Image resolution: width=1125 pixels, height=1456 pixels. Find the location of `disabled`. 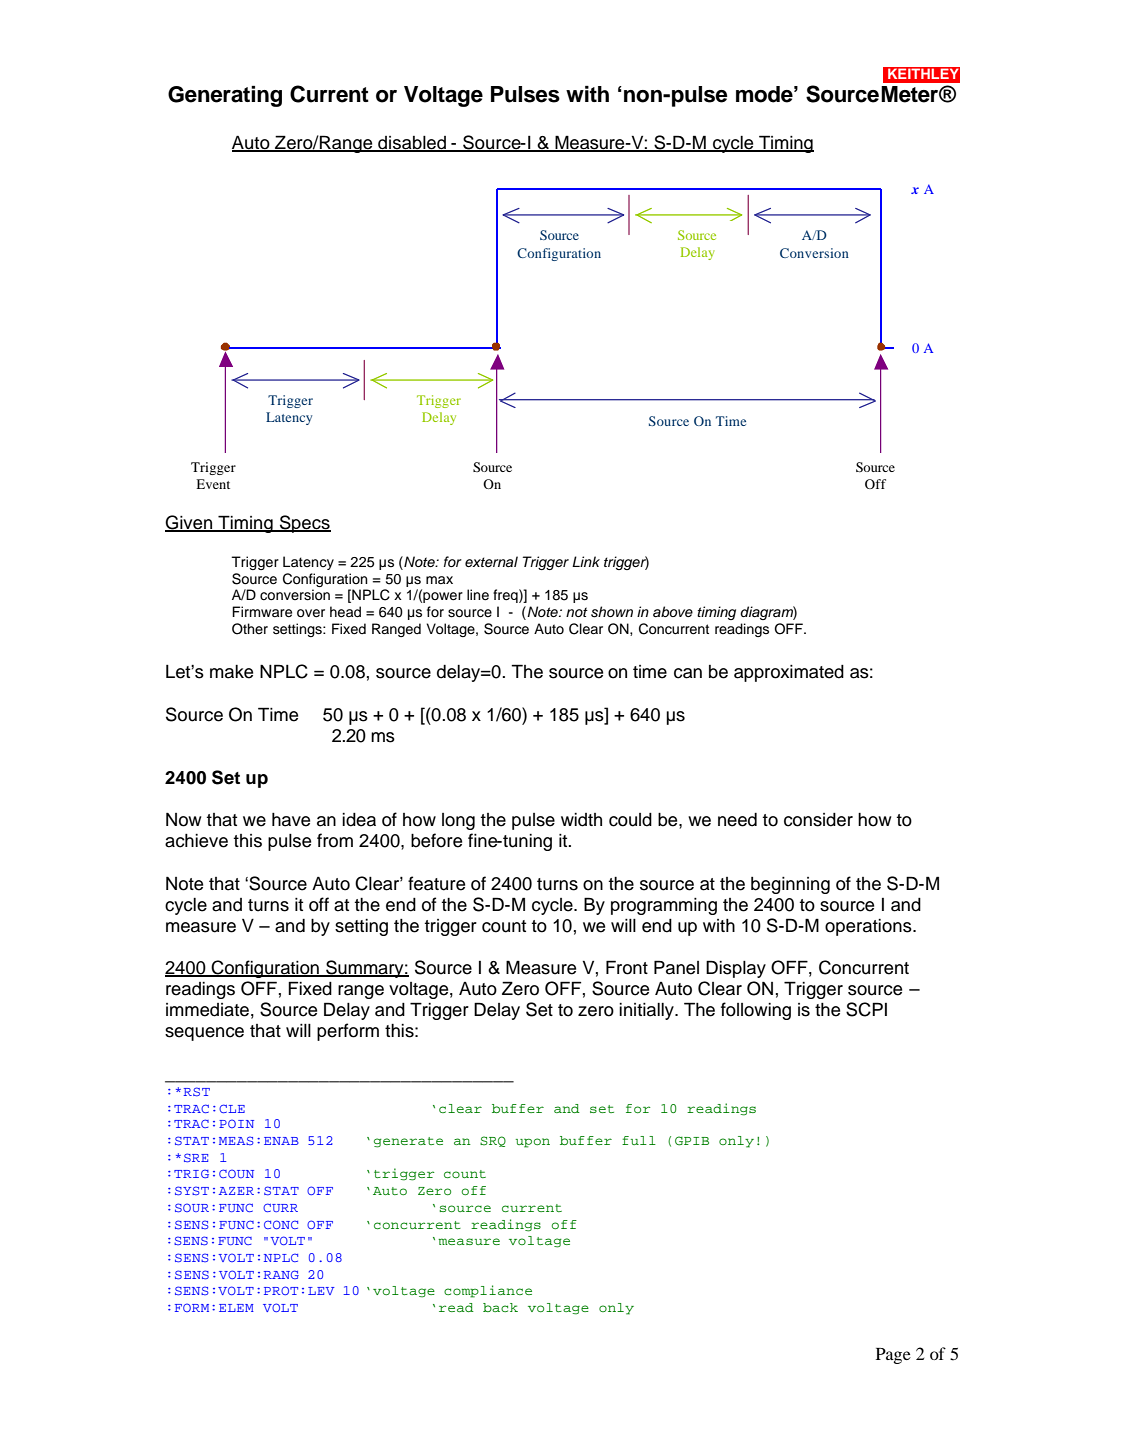

disabled is located at coordinates (412, 144).
